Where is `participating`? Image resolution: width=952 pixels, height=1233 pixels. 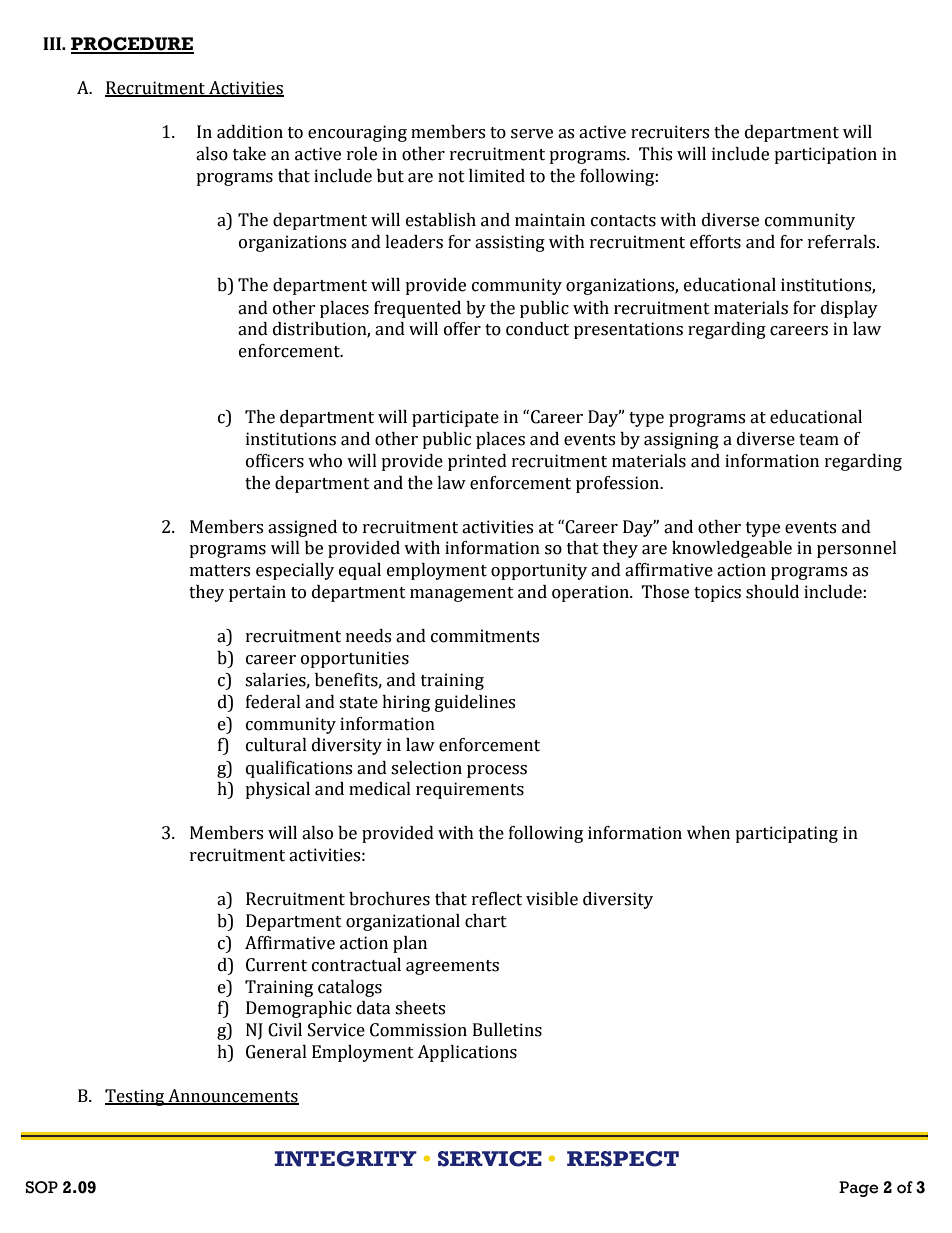
participating is located at coordinates (786, 834).
